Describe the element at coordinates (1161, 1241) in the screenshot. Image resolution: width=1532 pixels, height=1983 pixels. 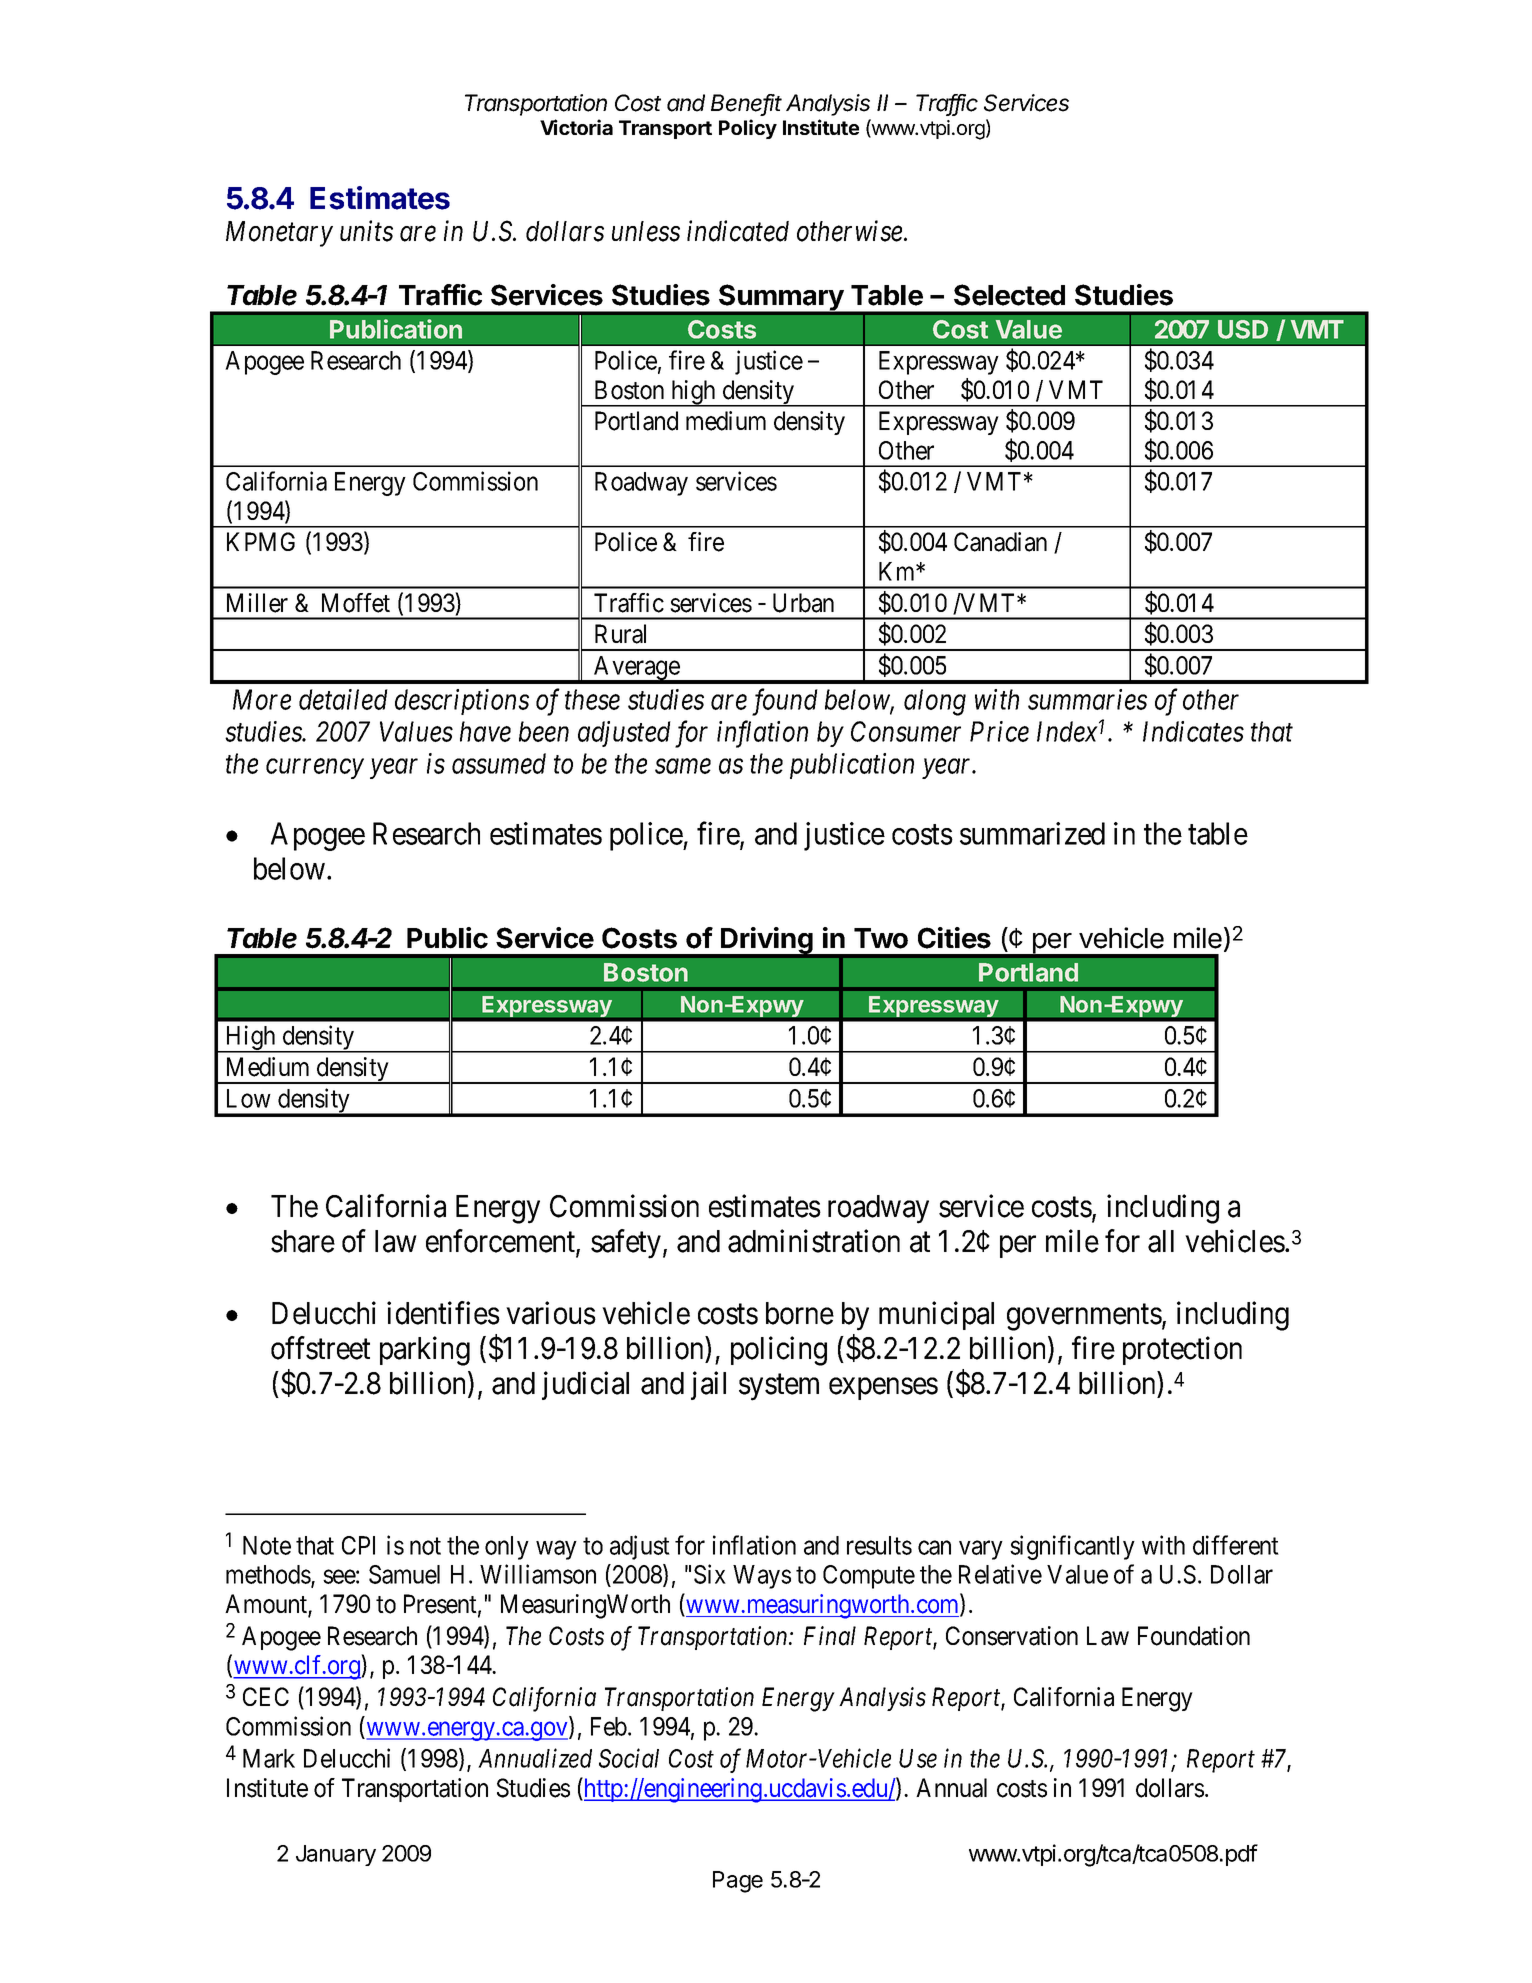
I see `all` at that location.
